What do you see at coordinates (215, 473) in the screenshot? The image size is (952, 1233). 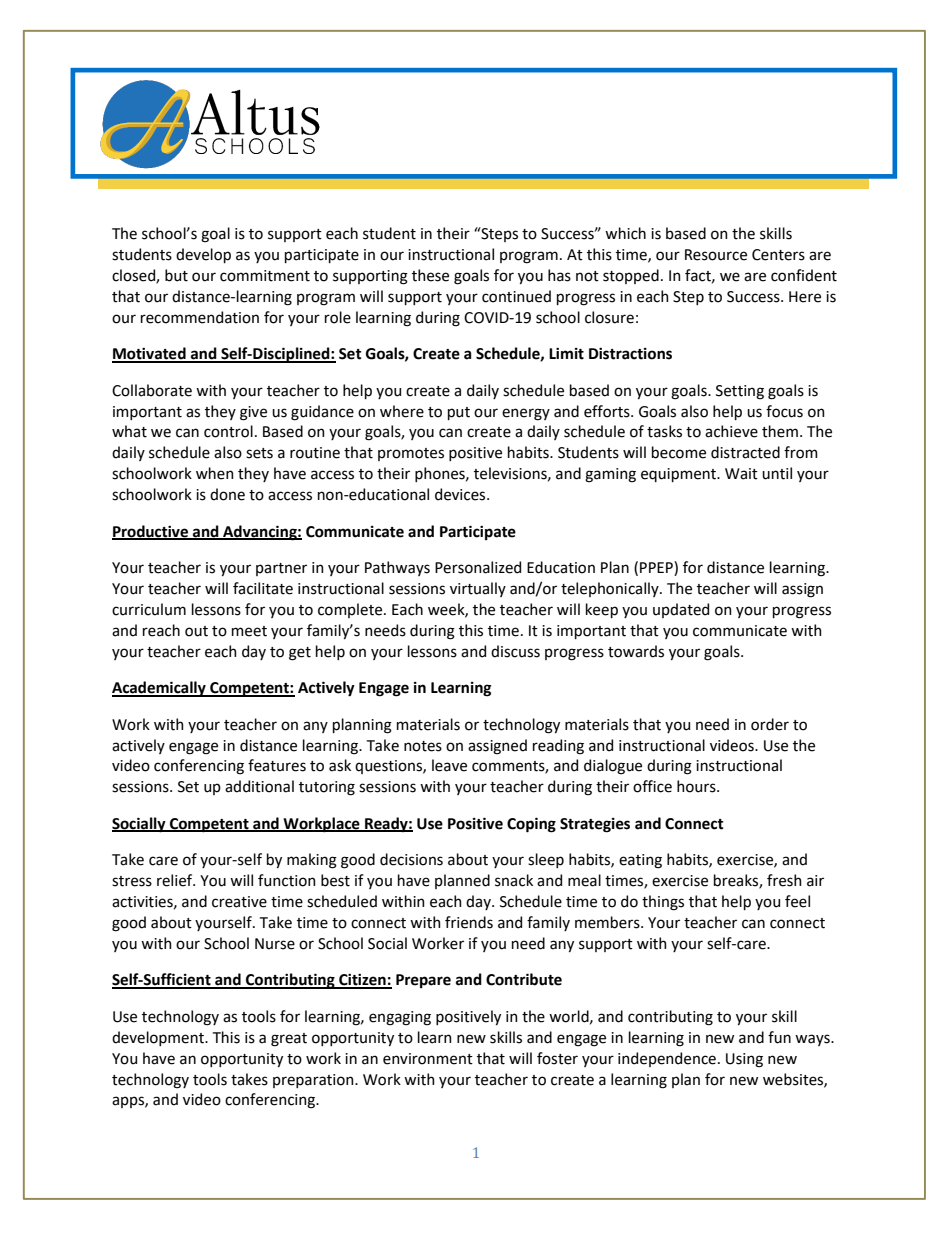 I see `when` at bounding box center [215, 473].
